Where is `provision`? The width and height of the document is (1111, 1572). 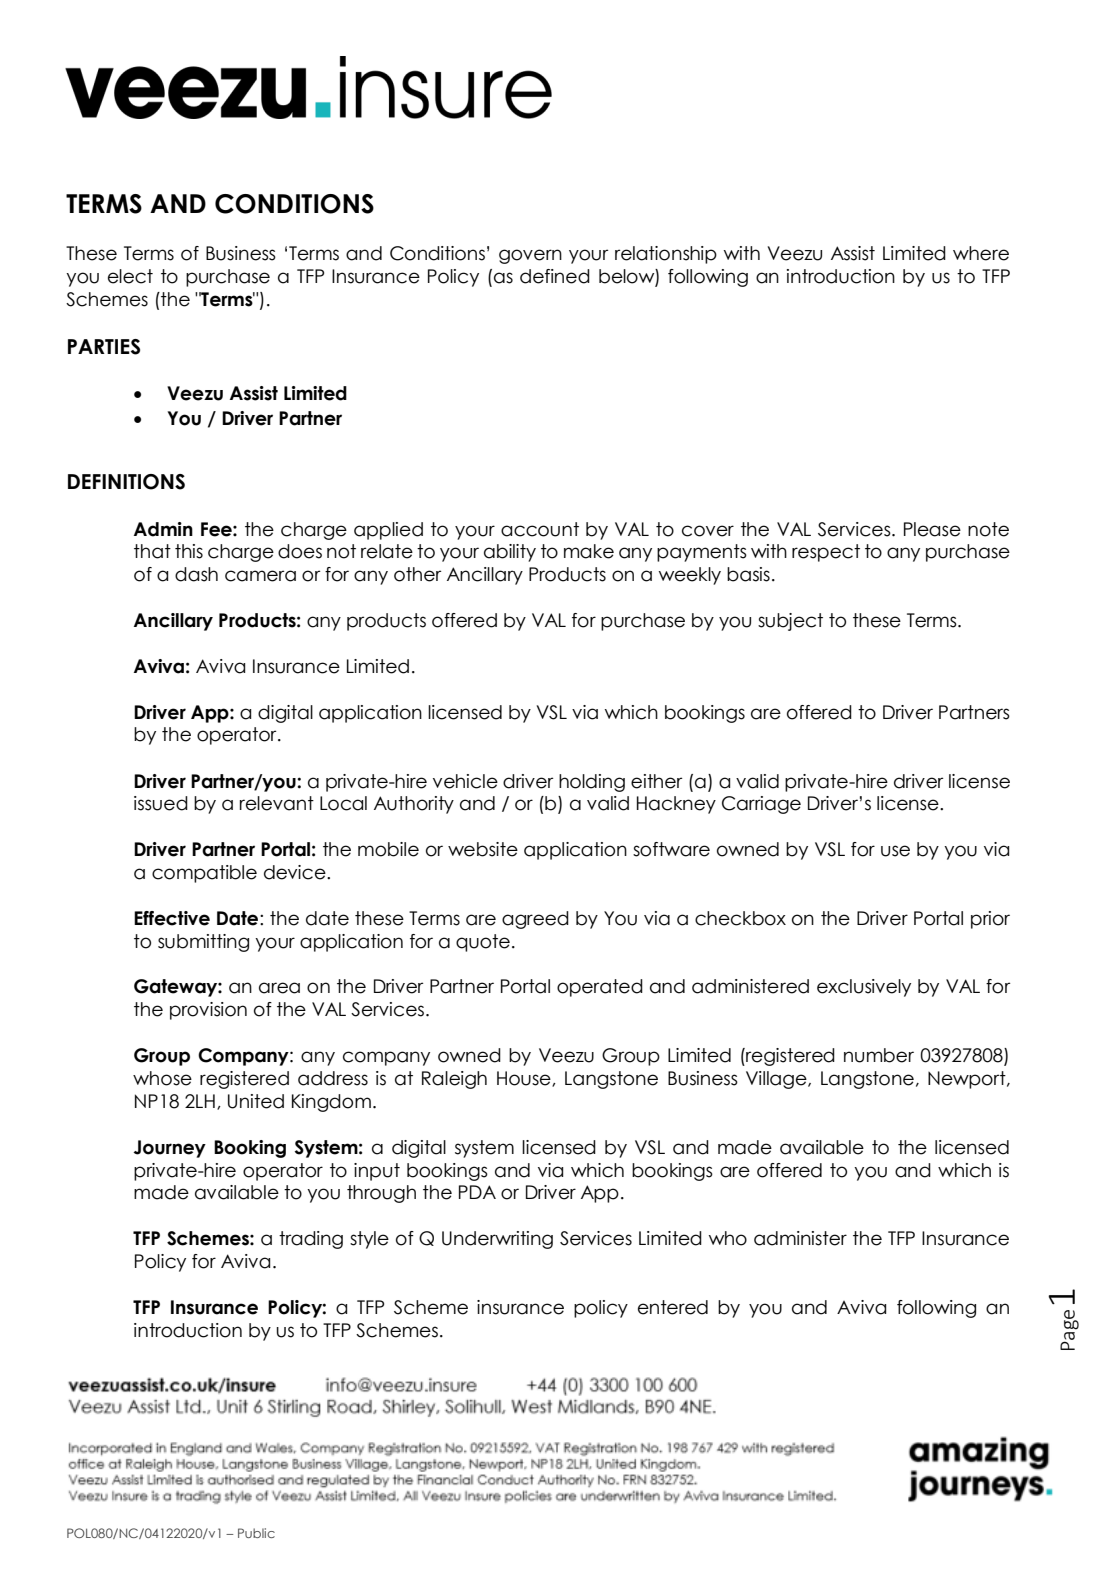
provision is located at coordinates (208, 1011).
